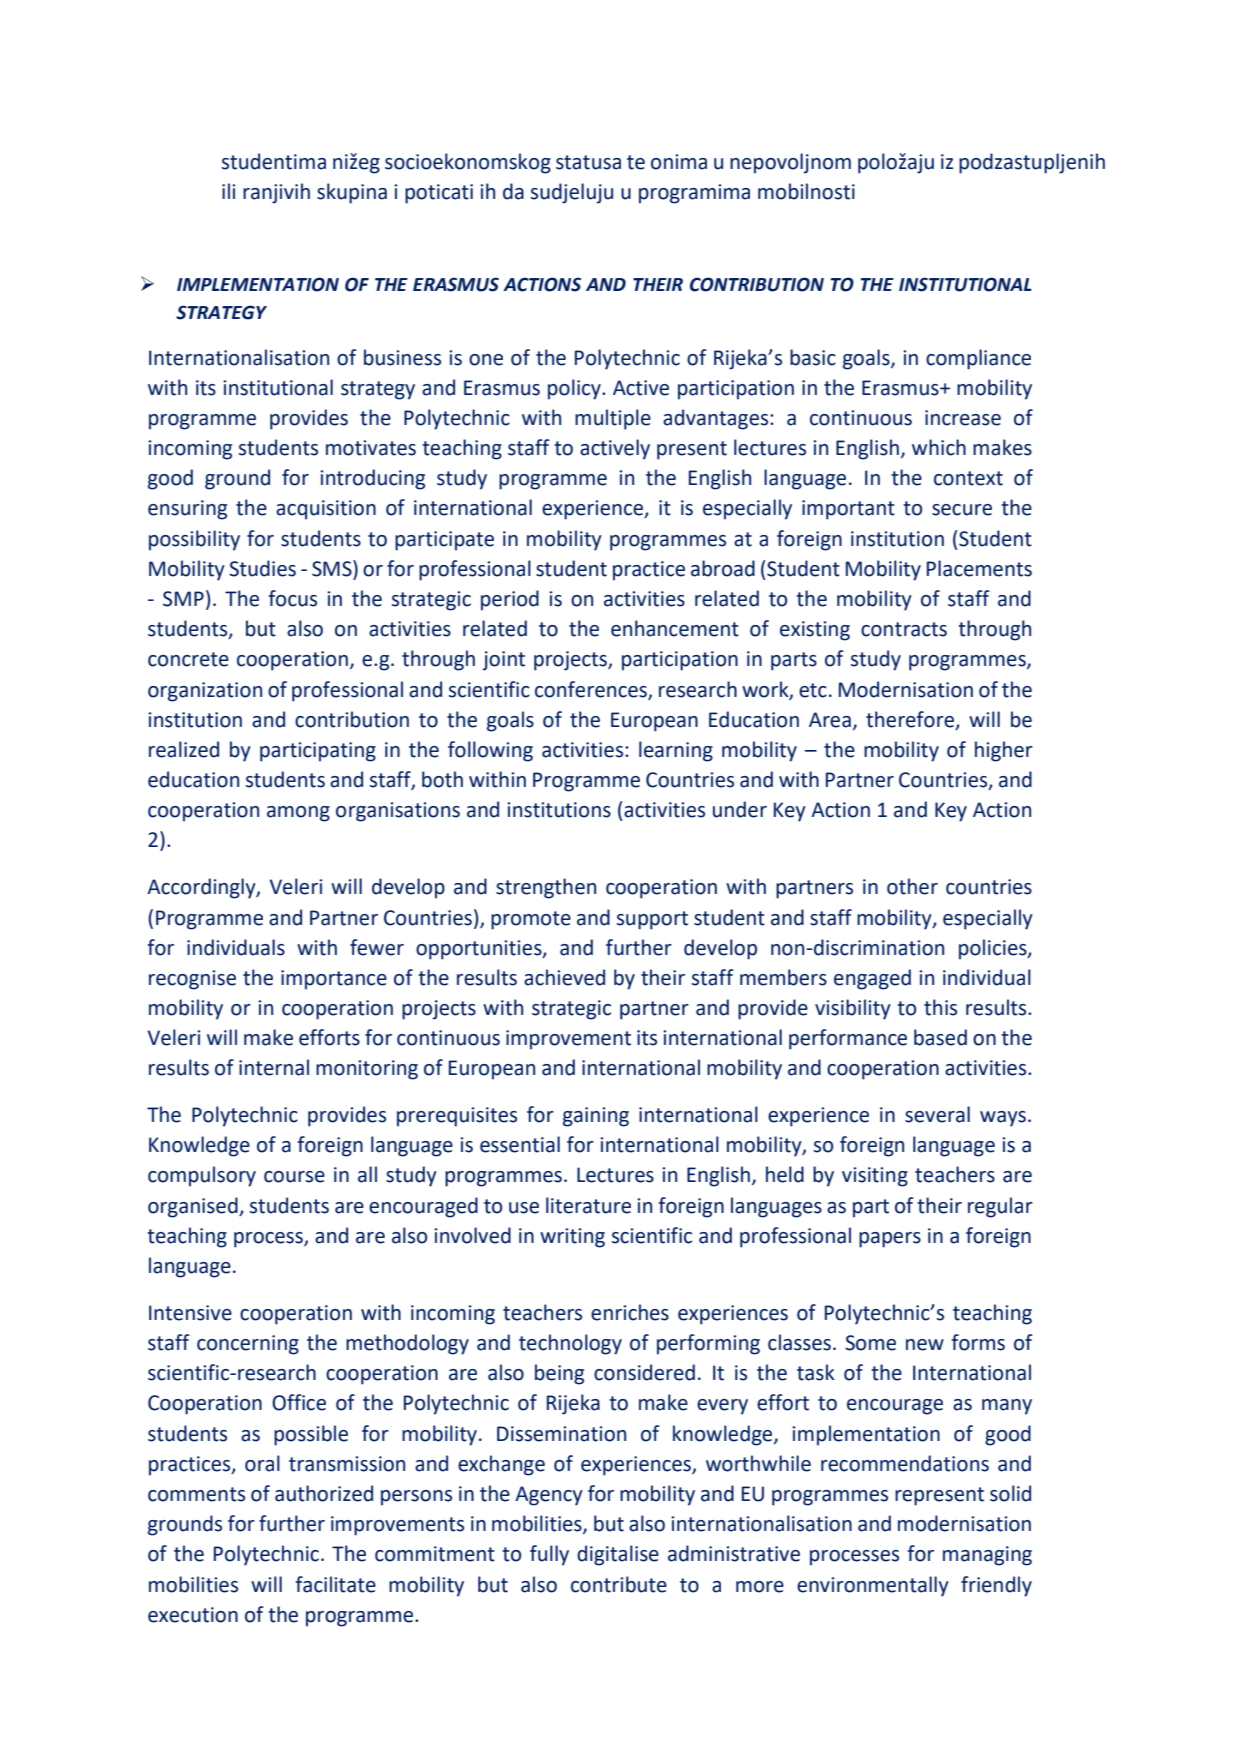 The image size is (1239, 1753). What do you see at coordinates (873, 1586) in the page?
I see `environmentally` at bounding box center [873, 1586].
